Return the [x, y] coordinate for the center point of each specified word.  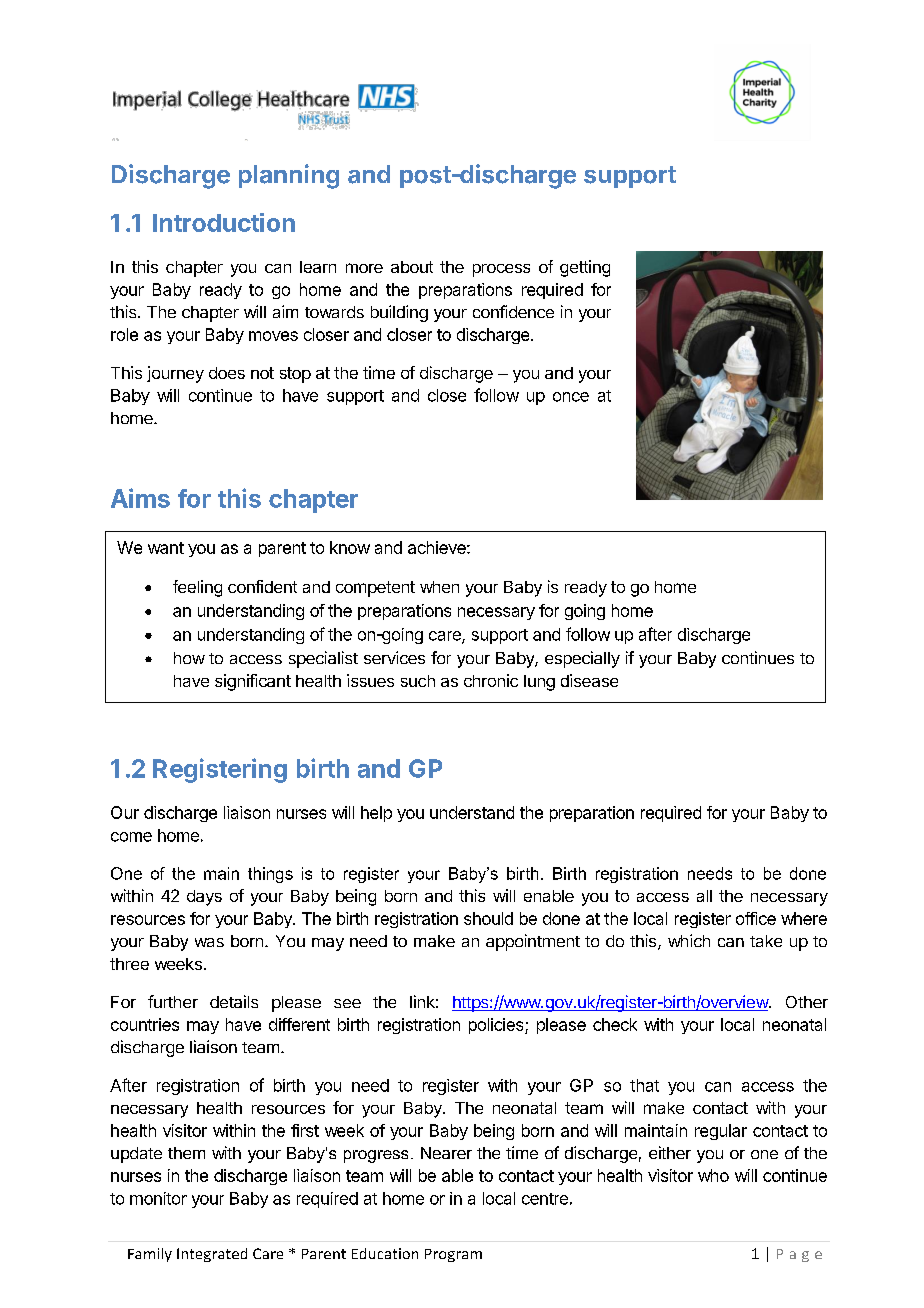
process [501, 270]
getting [585, 268]
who [713, 1175]
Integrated [212, 1255]
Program [453, 1255]
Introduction [224, 222]
